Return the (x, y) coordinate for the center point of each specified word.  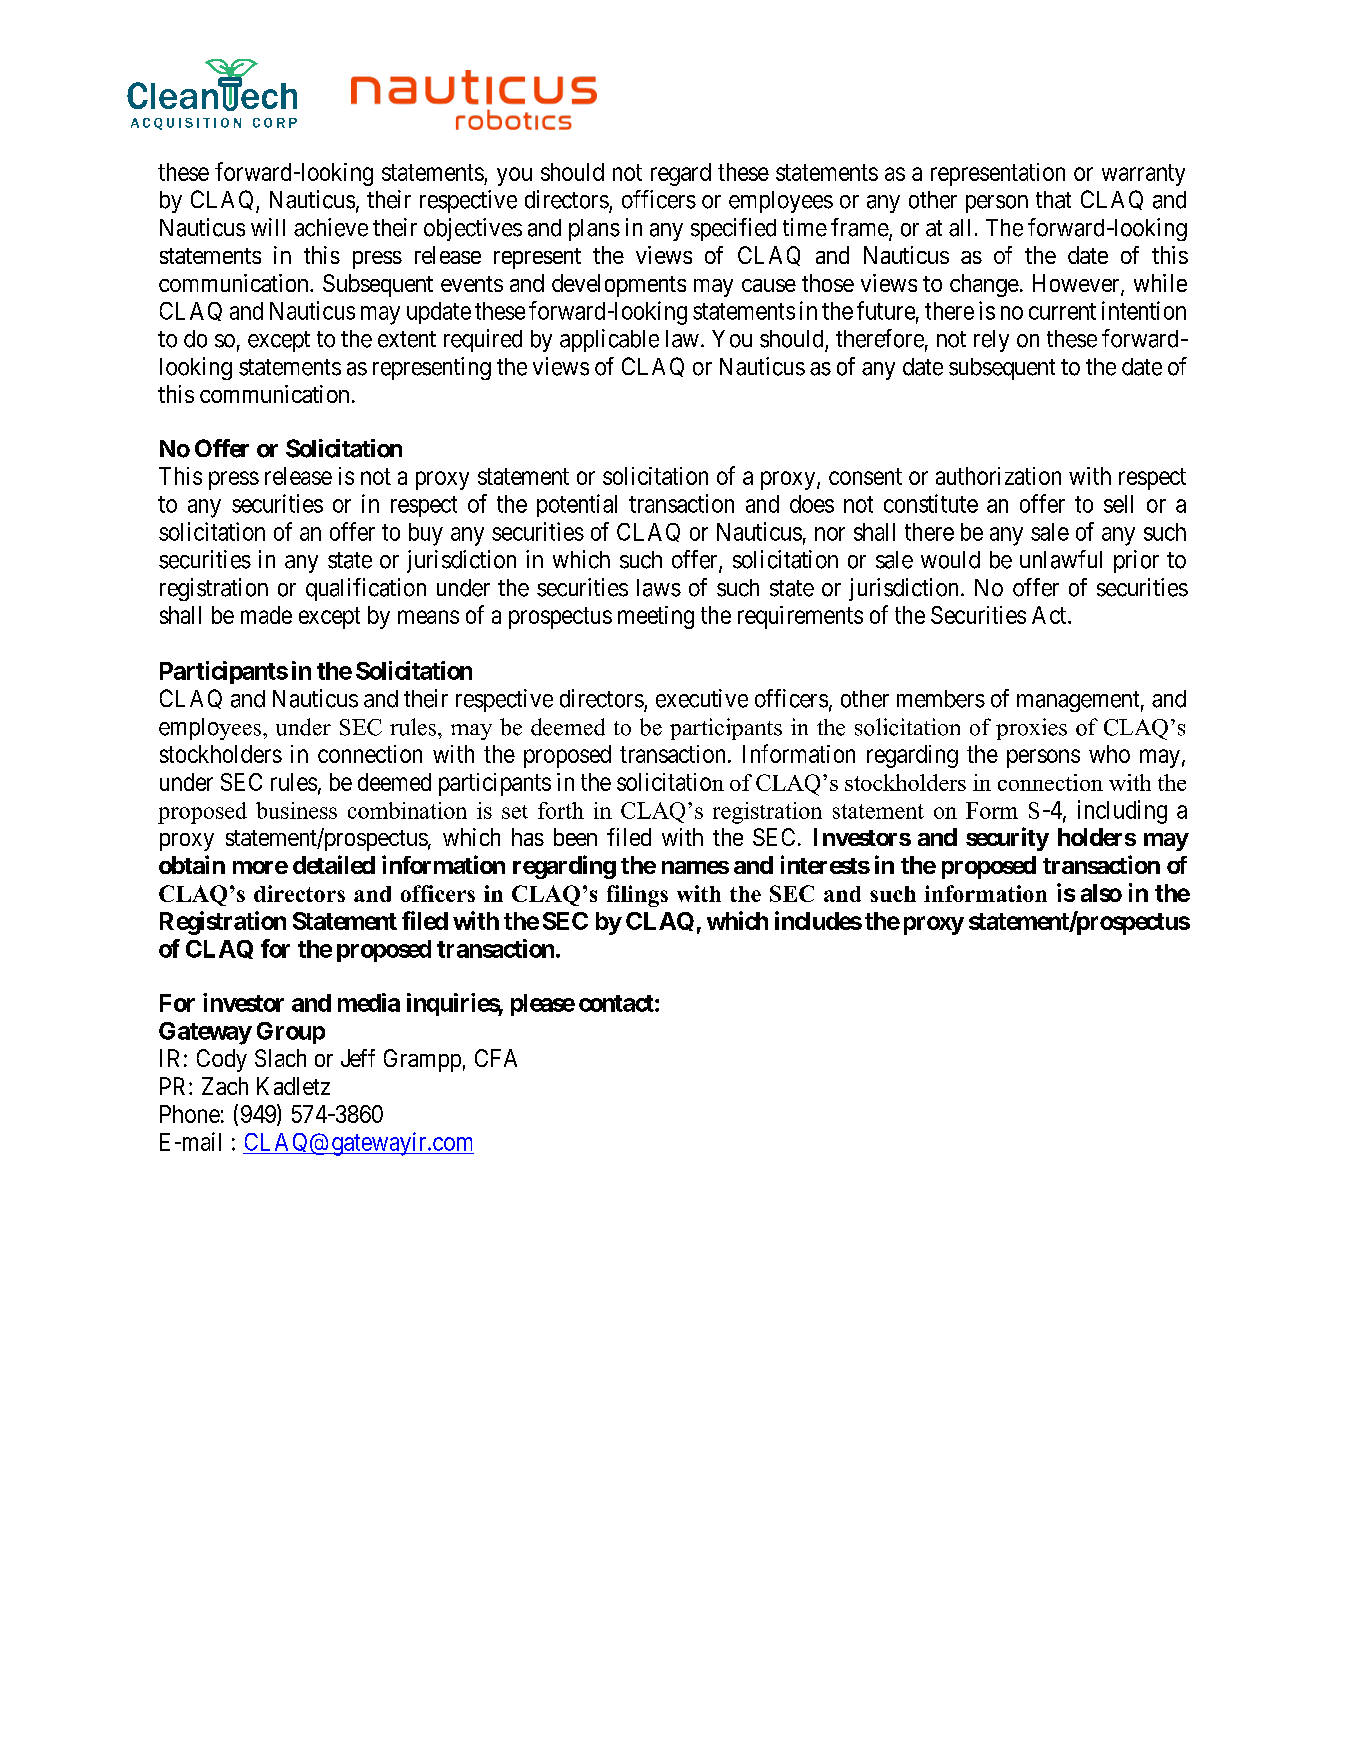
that (1053, 200)
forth (561, 810)
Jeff (358, 1058)
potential (577, 505)
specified (733, 229)
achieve (331, 227)
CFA (496, 1058)
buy (426, 534)
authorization (998, 476)
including (1122, 812)
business (296, 810)
